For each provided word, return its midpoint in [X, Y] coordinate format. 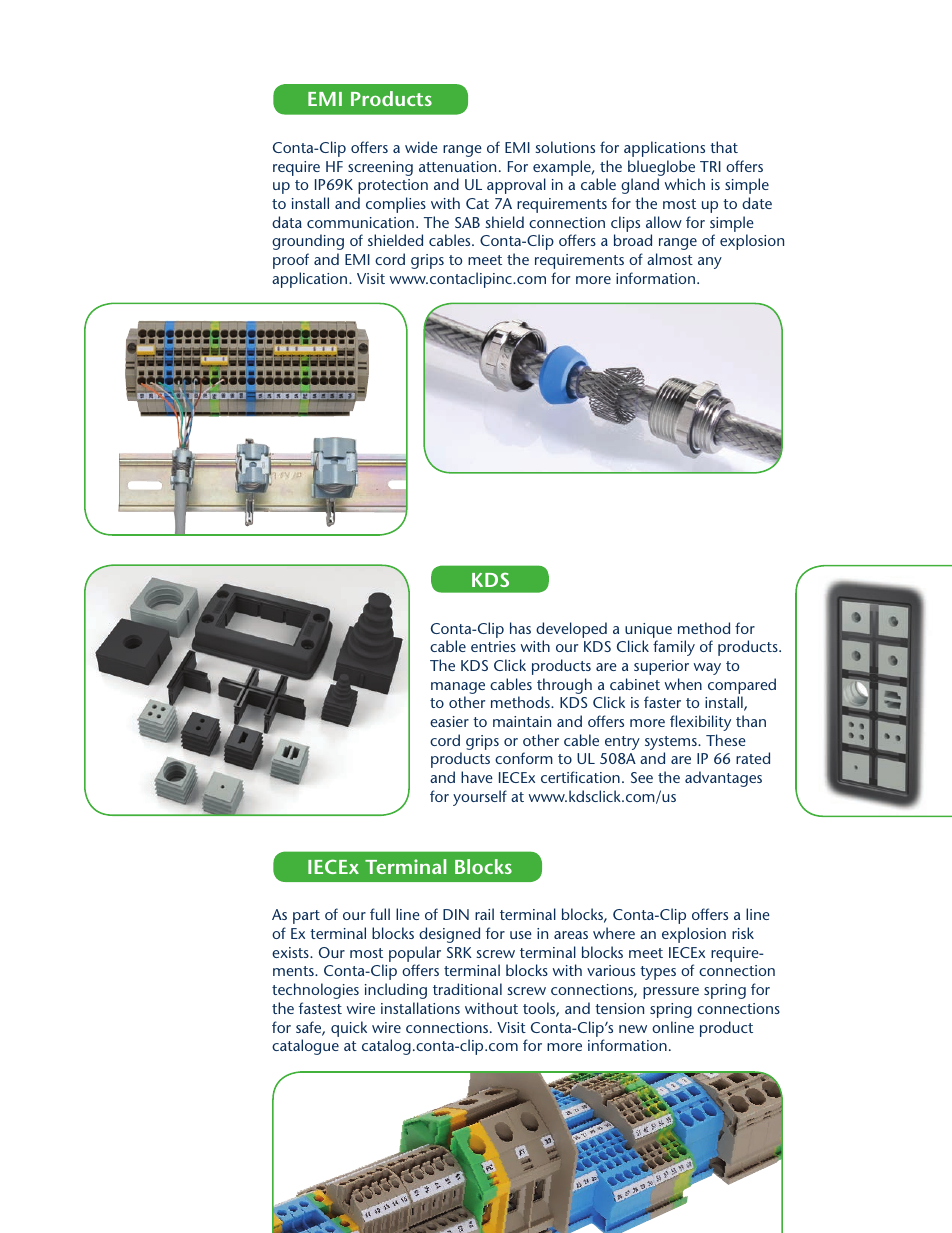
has [520, 628]
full [380, 914]
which [685, 184]
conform [524, 758]
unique [648, 630]
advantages [723, 779]
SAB [467, 222]
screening [380, 168]
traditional [467, 989]
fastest [320, 1008]
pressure [671, 993]
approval [516, 186]
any [710, 263]
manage [458, 688]
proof [291, 261]
